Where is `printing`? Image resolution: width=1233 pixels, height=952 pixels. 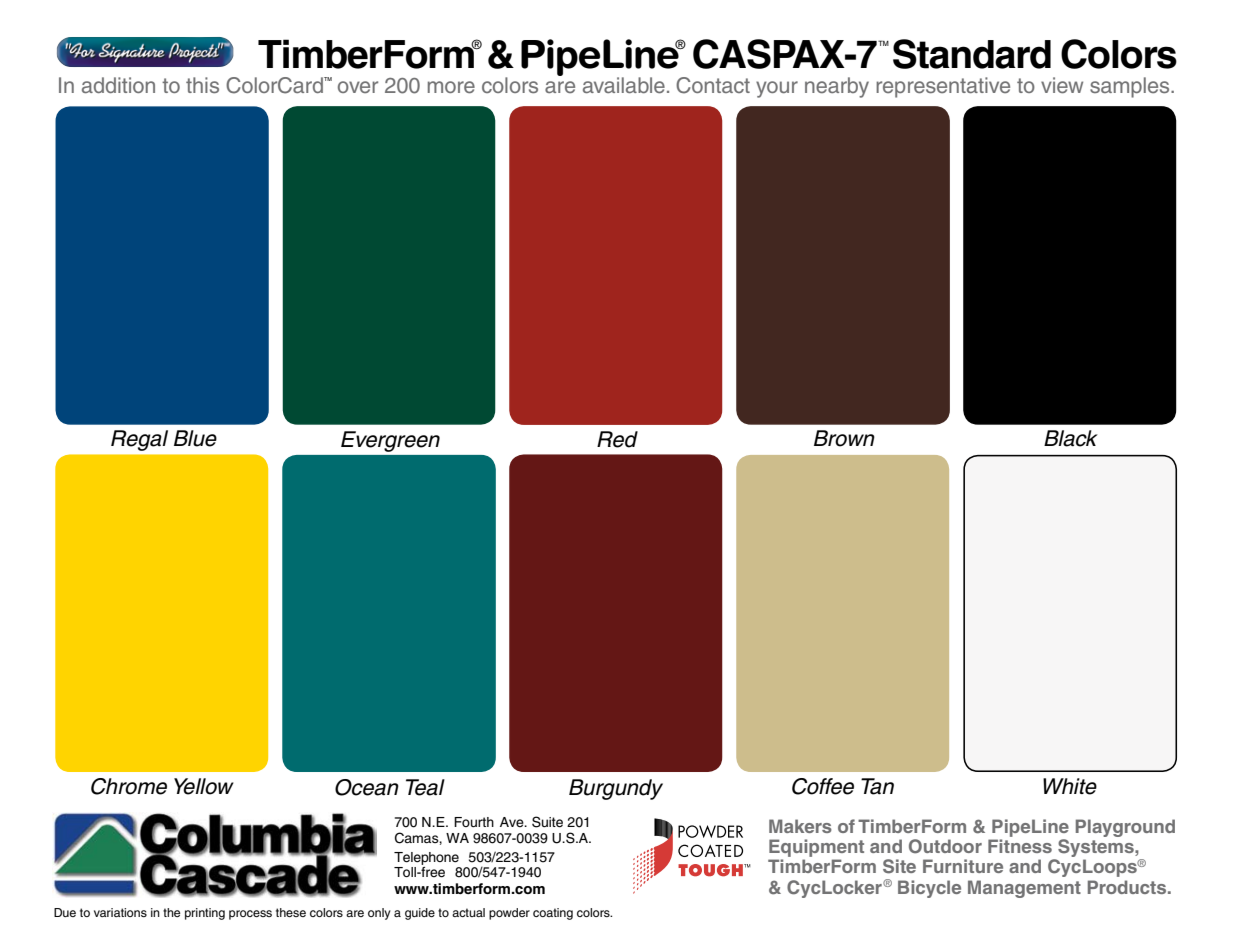
printing is located at coordinates (205, 914).
